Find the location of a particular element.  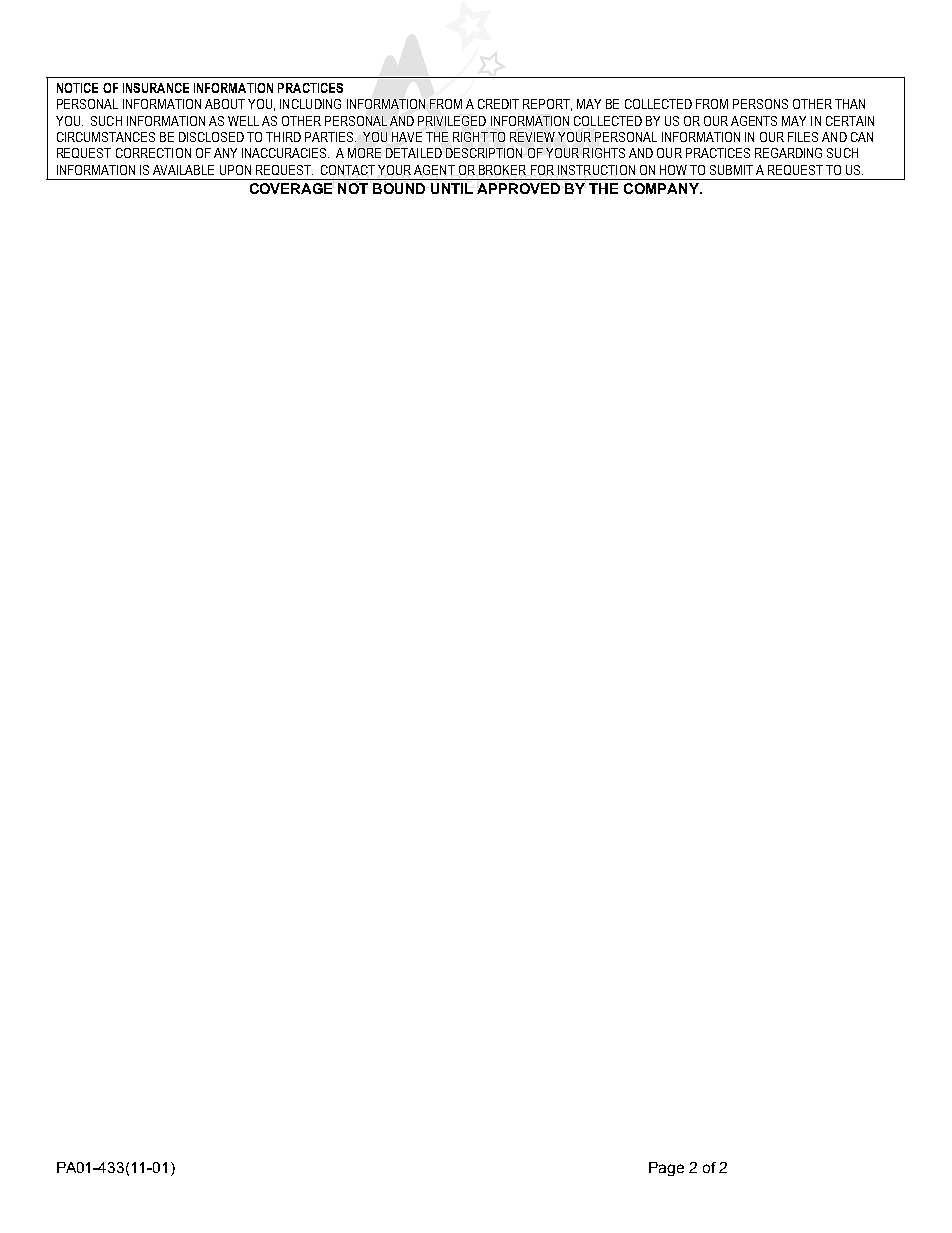

DISCLOSED is located at coordinates (211, 137).
